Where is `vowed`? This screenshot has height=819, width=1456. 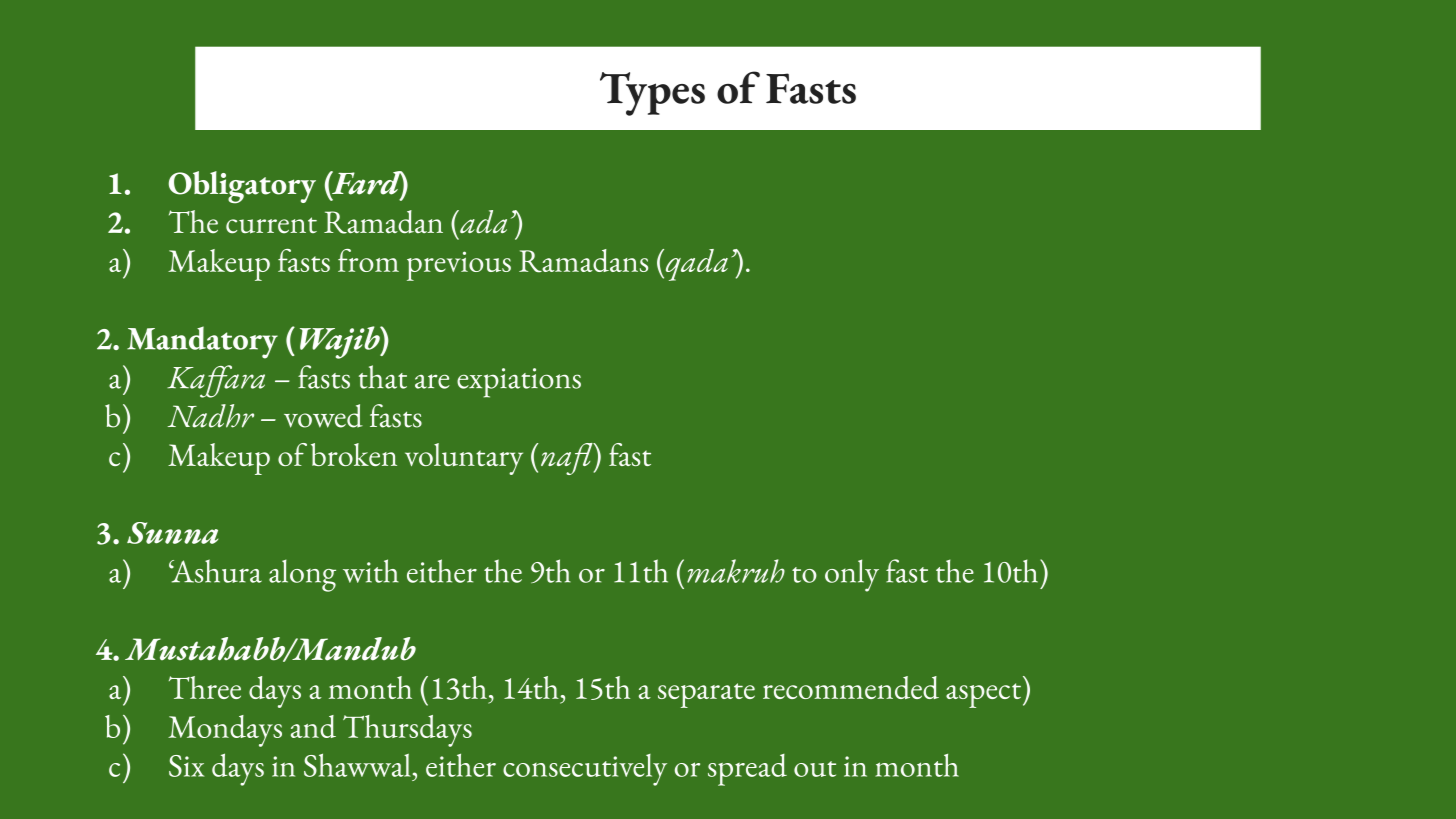
vowed is located at coordinates (323, 416).
